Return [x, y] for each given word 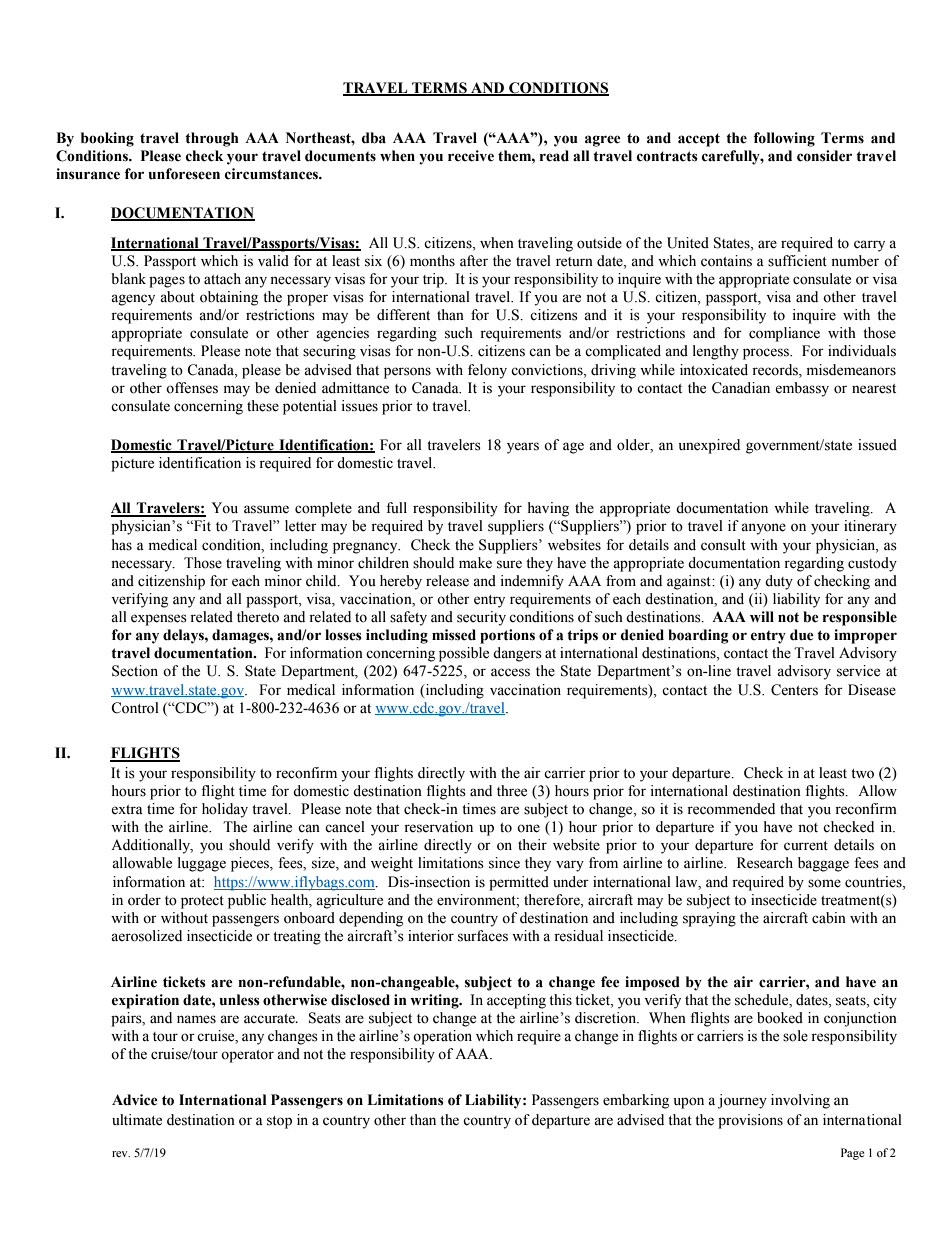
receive [471, 156]
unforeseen [184, 174]
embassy [802, 389]
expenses [159, 620]
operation [442, 1037]
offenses [192, 388]
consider [824, 156]
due [802, 635]
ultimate [137, 1120]
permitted [519, 883]
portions [507, 636]
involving [800, 1101]
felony [487, 371]
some [824, 883]
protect [202, 902]
